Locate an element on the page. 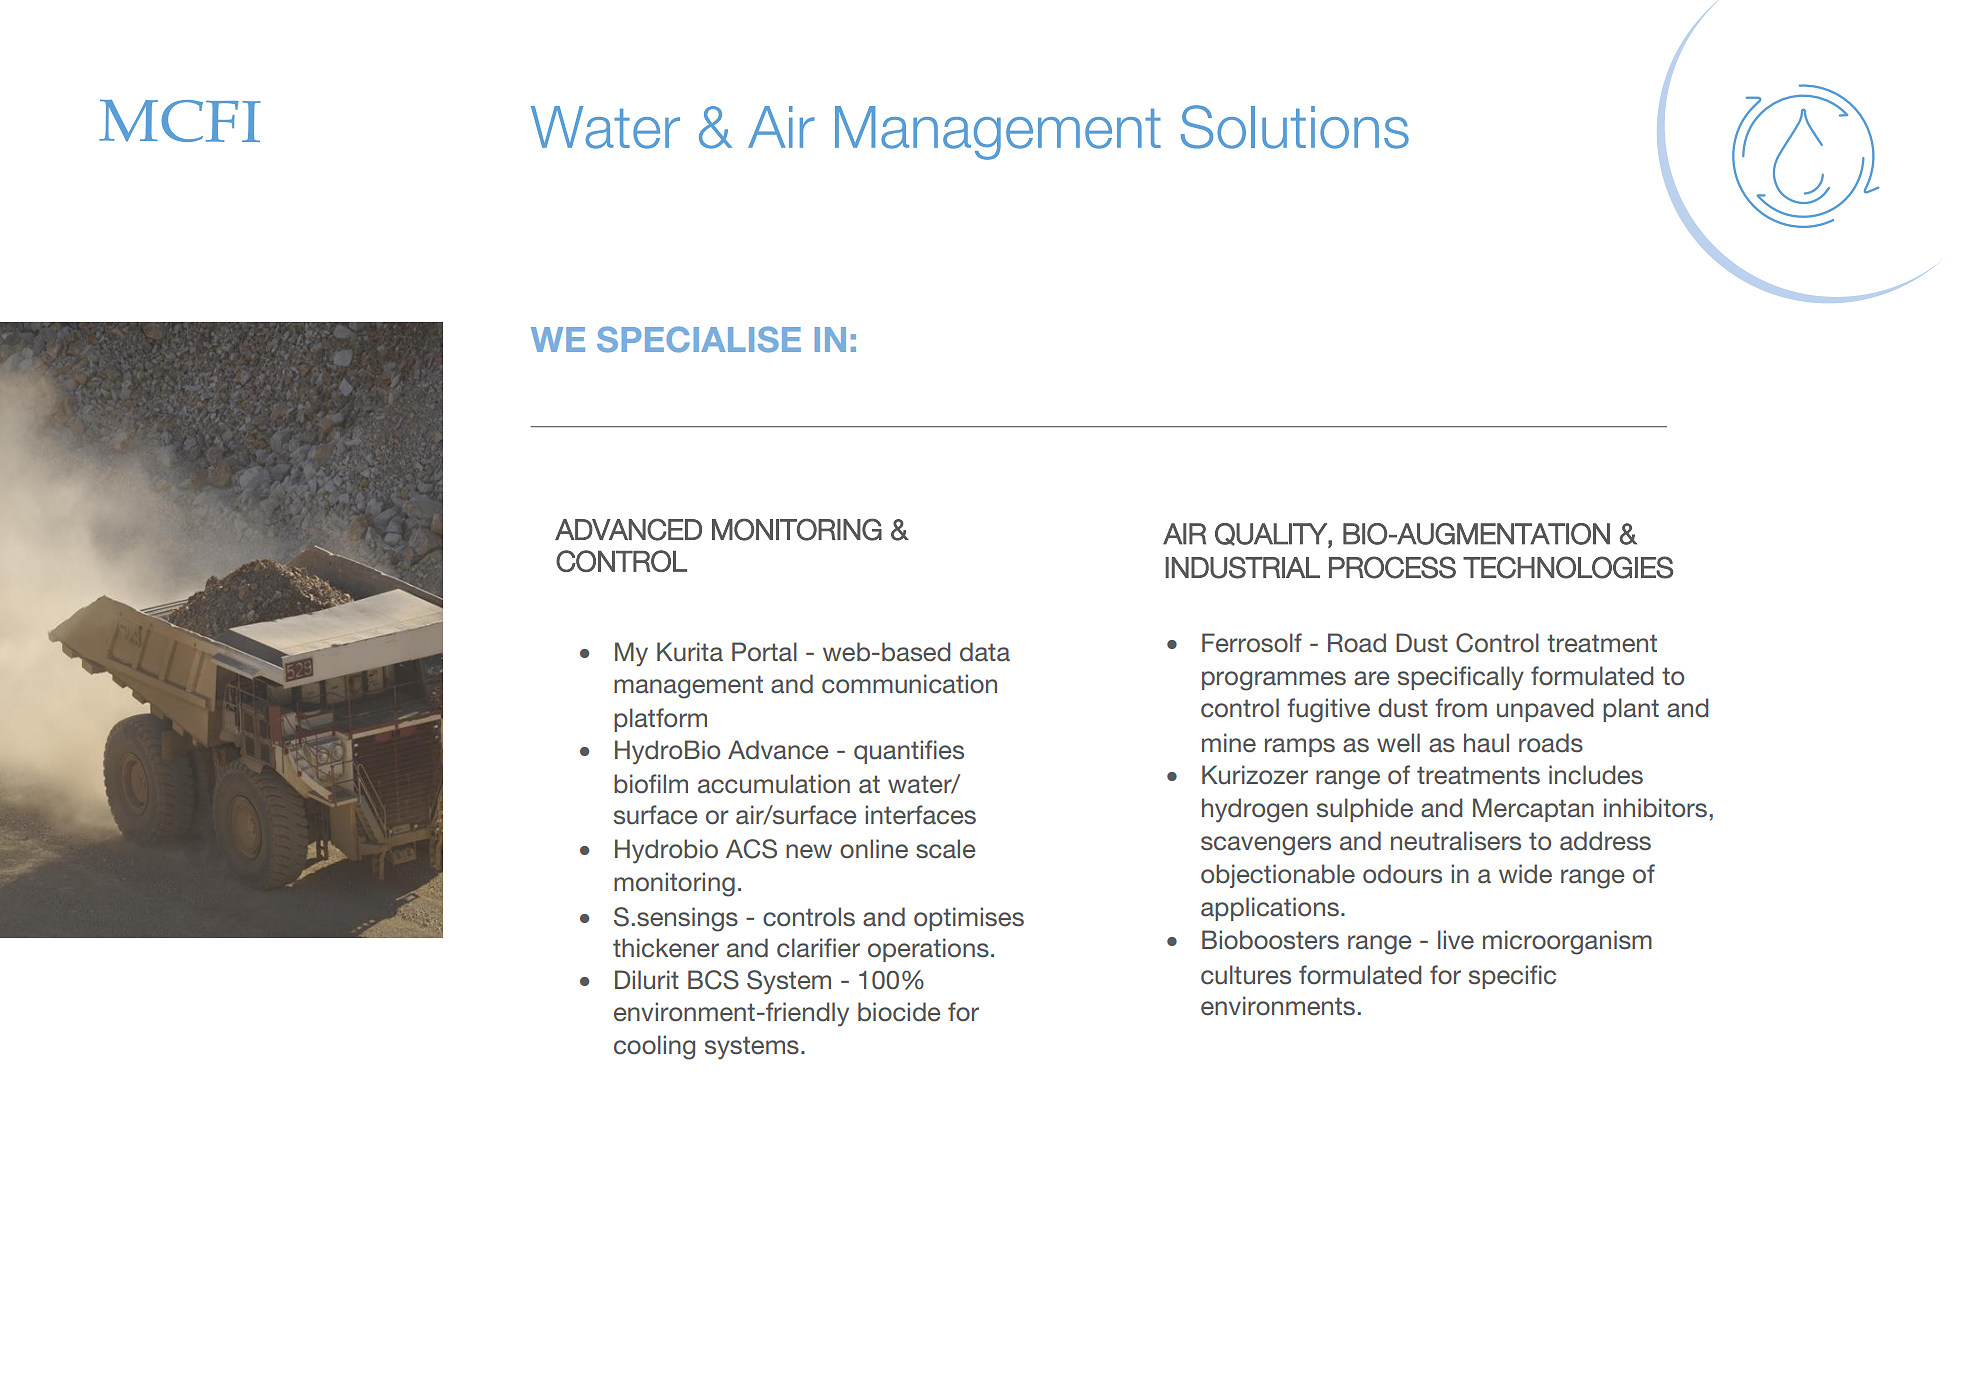 The height and width of the image is (1393, 1970). data is located at coordinates (985, 652).
